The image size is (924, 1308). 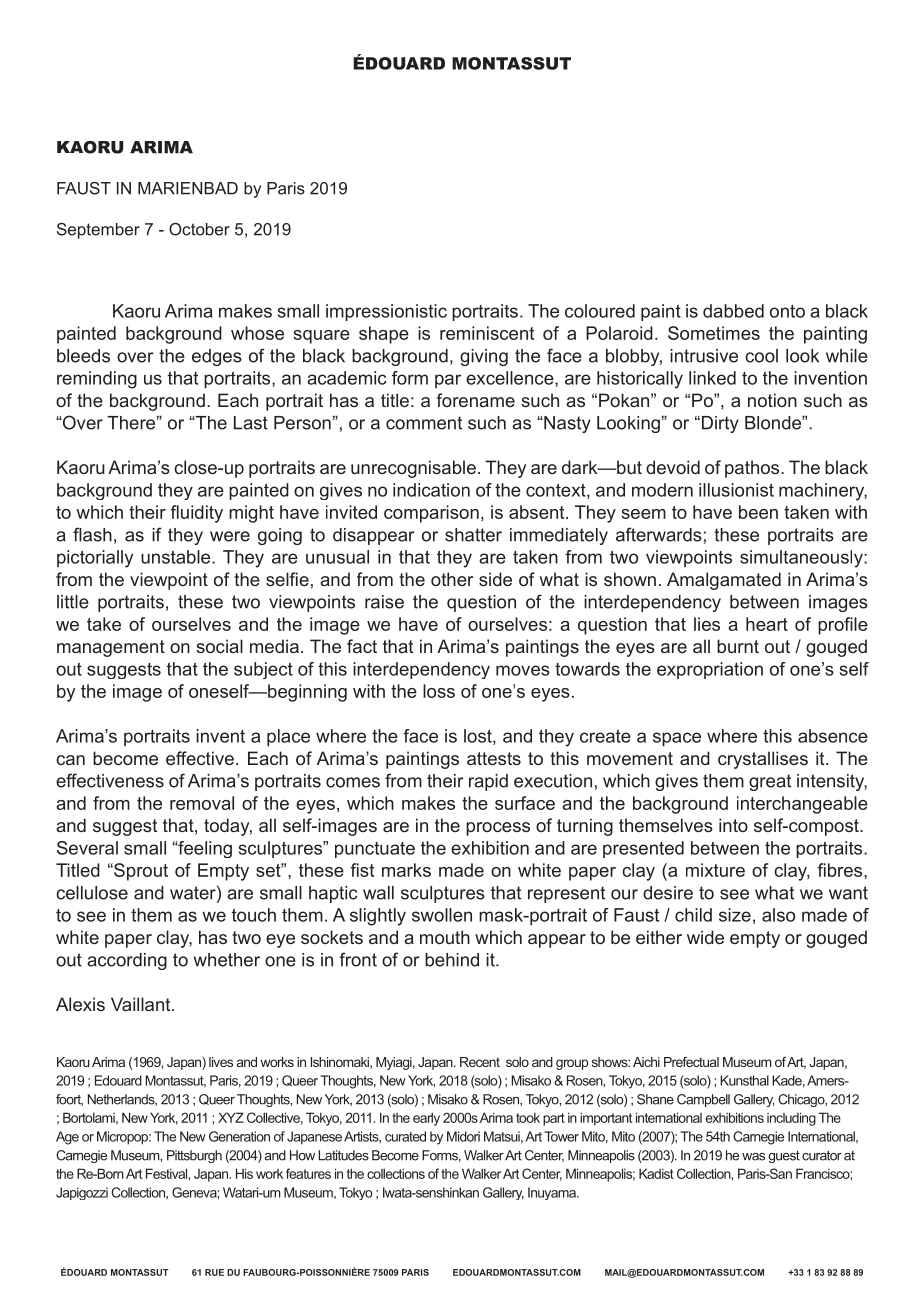 I want to click on indication, so click(x=431, y=490).
